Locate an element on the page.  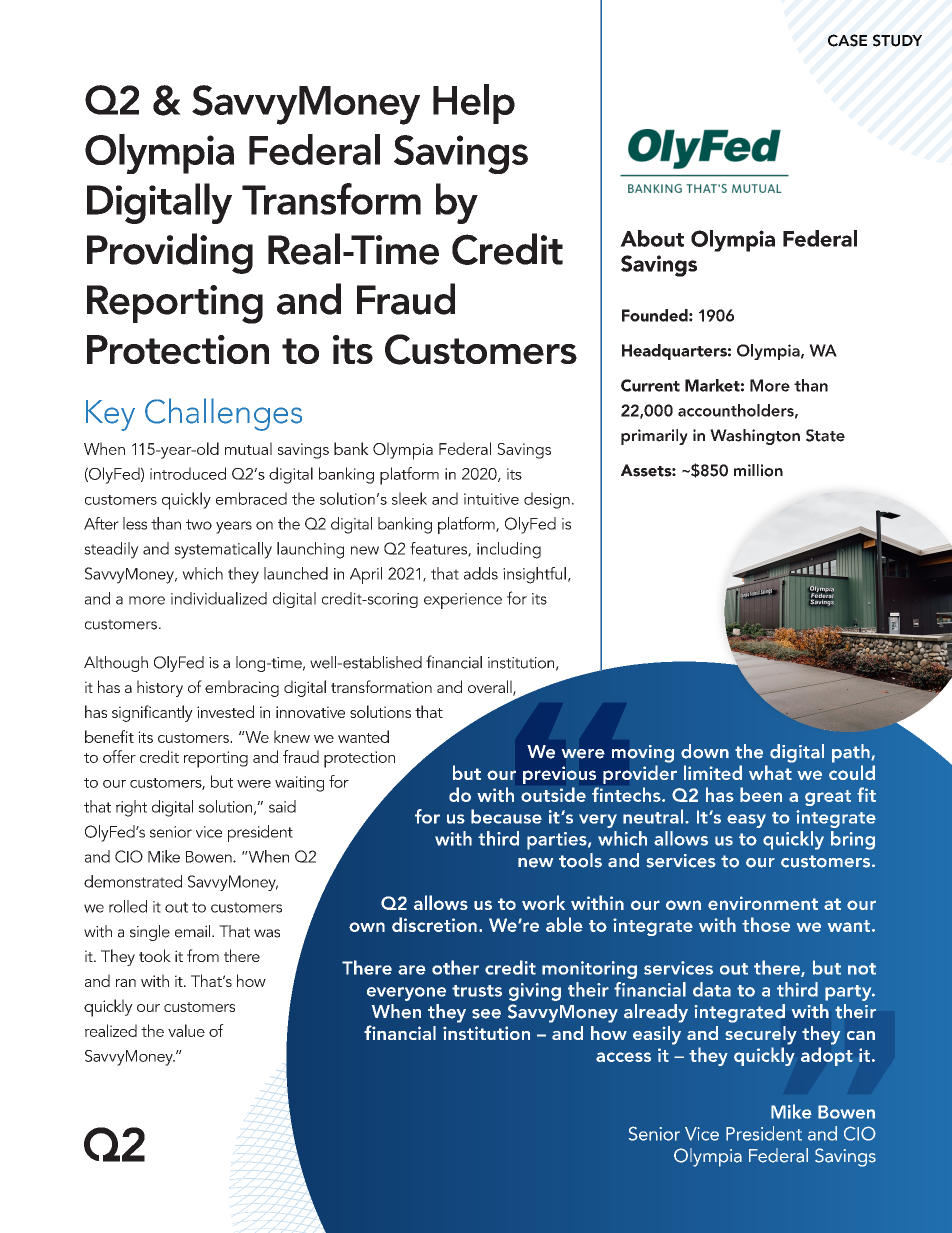
CASE is located at coordinates (847, 40).
